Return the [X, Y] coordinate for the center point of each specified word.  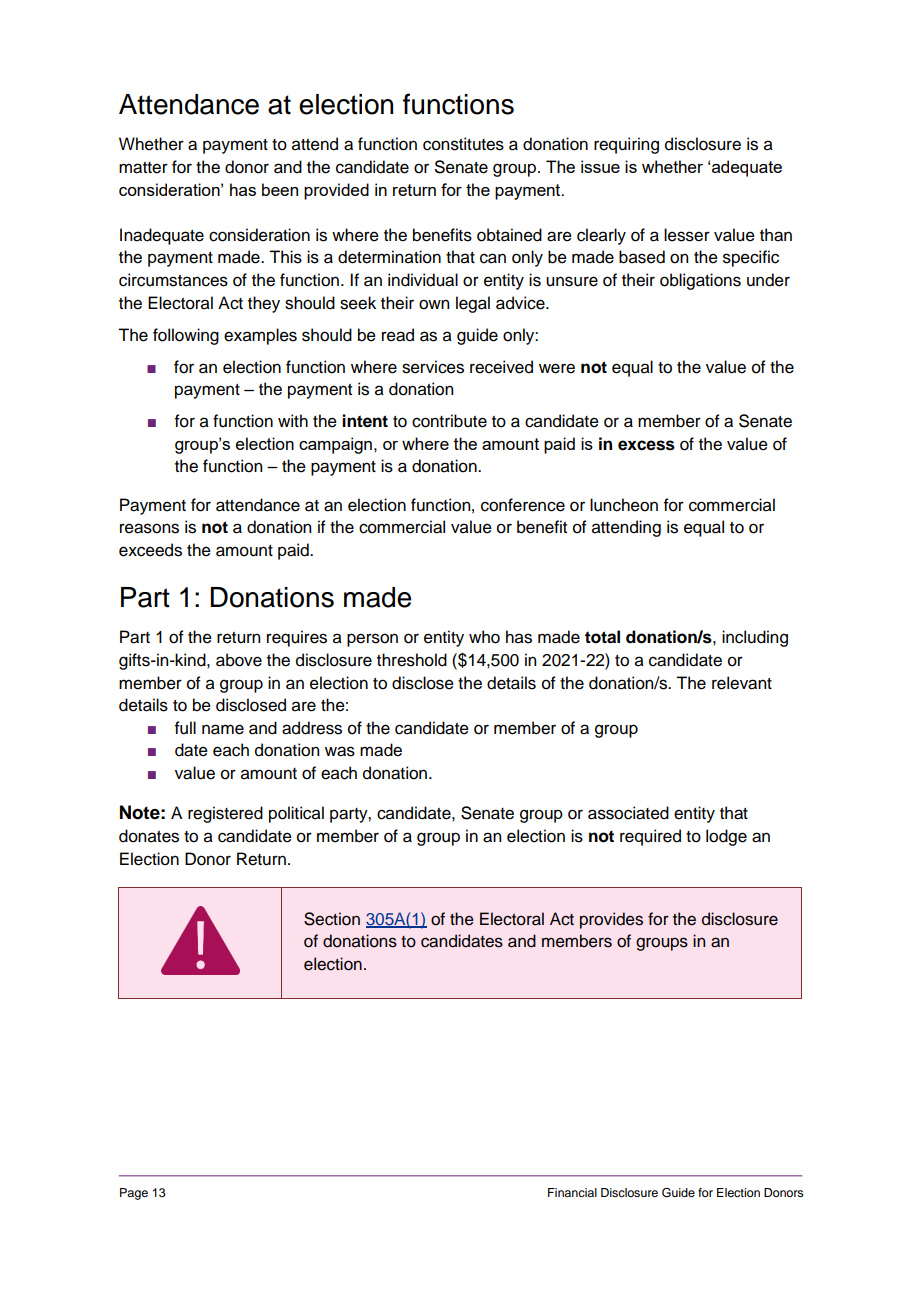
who [484, 637]
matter [143, 168]
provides [611, 920]
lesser [687, 235]
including [755, 638]
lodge [726, 837]
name [223, 729]
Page [134, 1194]
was [340, 751]
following [186, 336]
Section [332, 919]
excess [646, 445]
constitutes [463, 144]
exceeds [150, 550]
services [433, 367]
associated [628, 813]
